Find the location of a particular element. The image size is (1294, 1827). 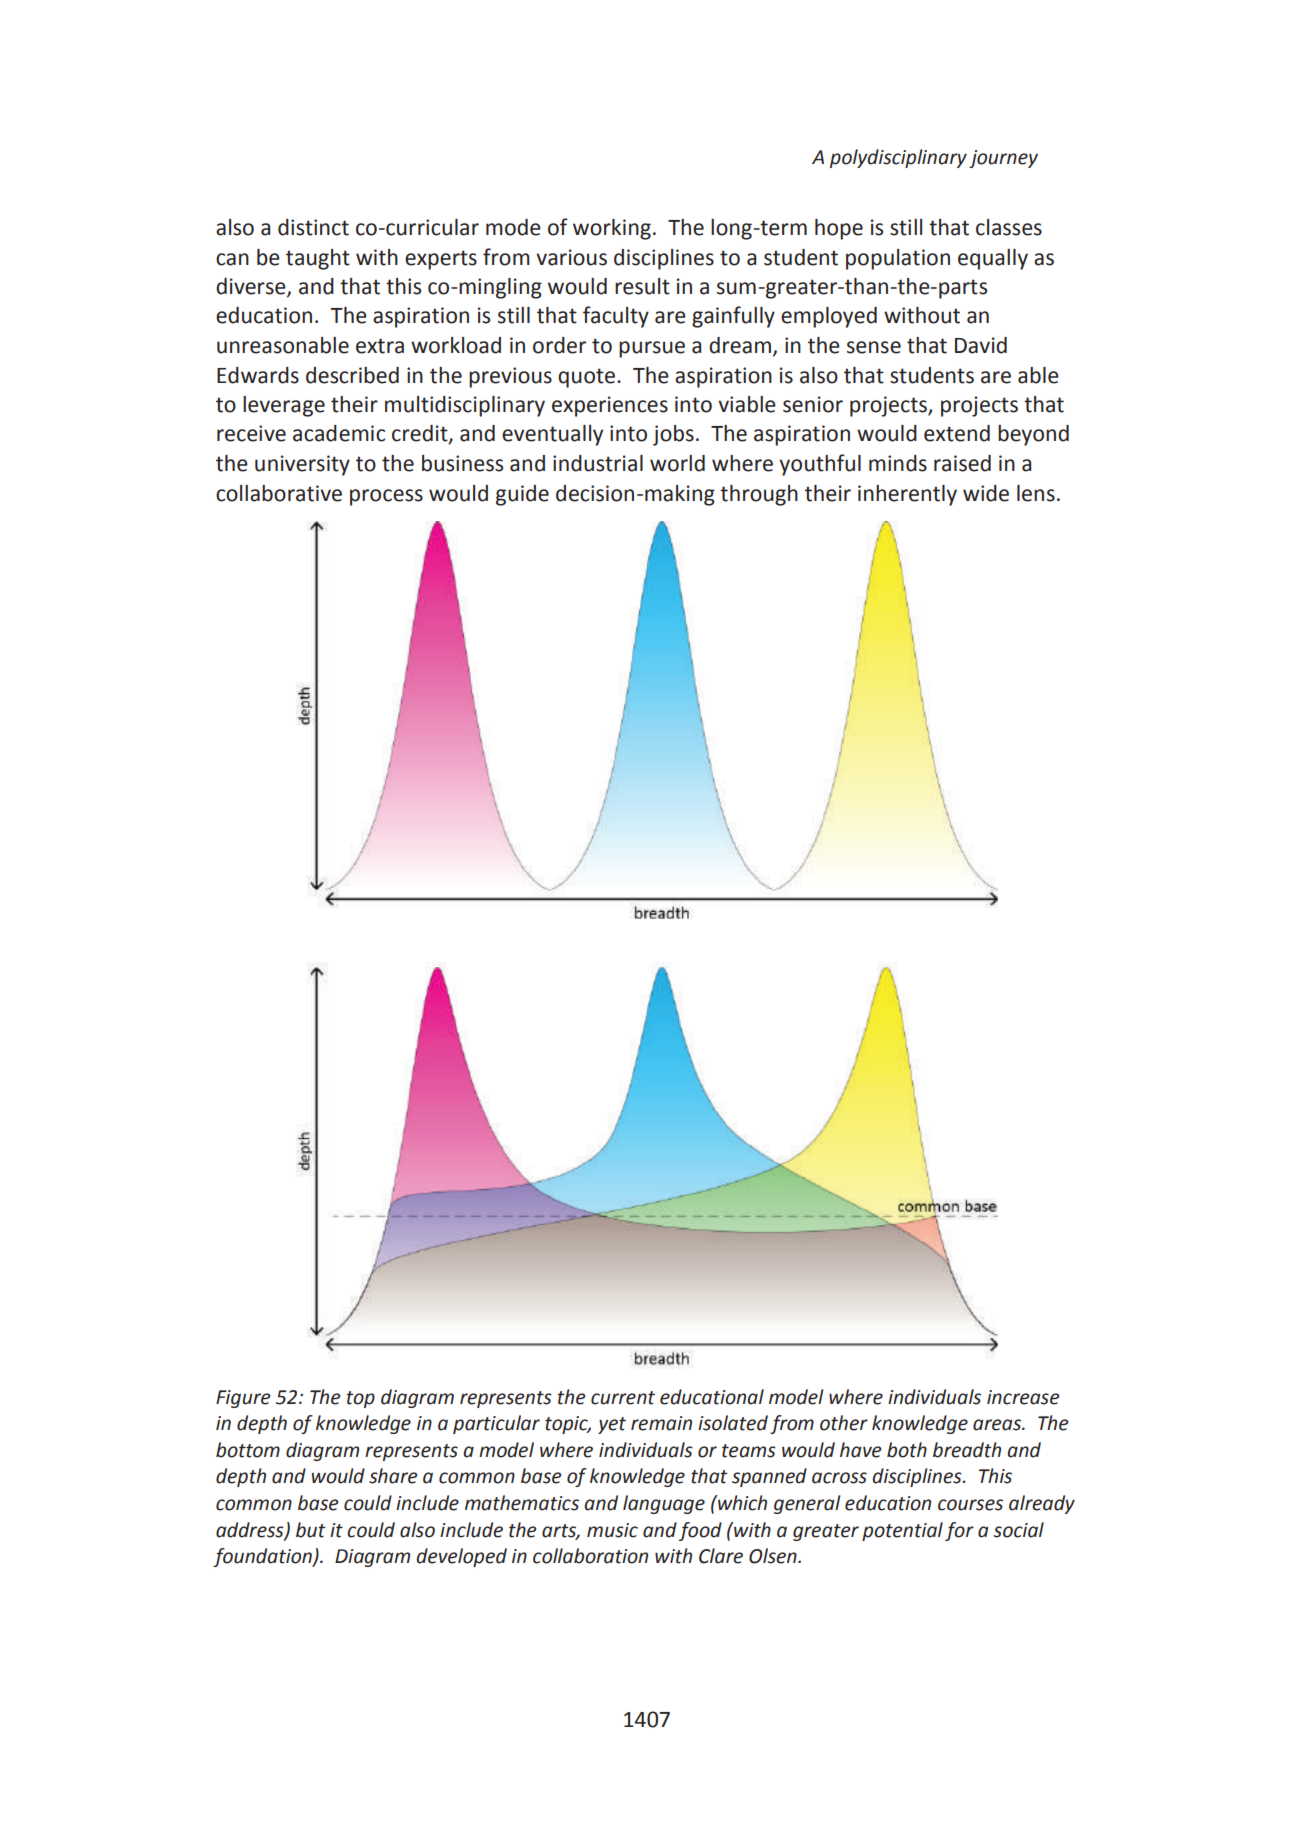

but is located at coordinates (311, 1530).
